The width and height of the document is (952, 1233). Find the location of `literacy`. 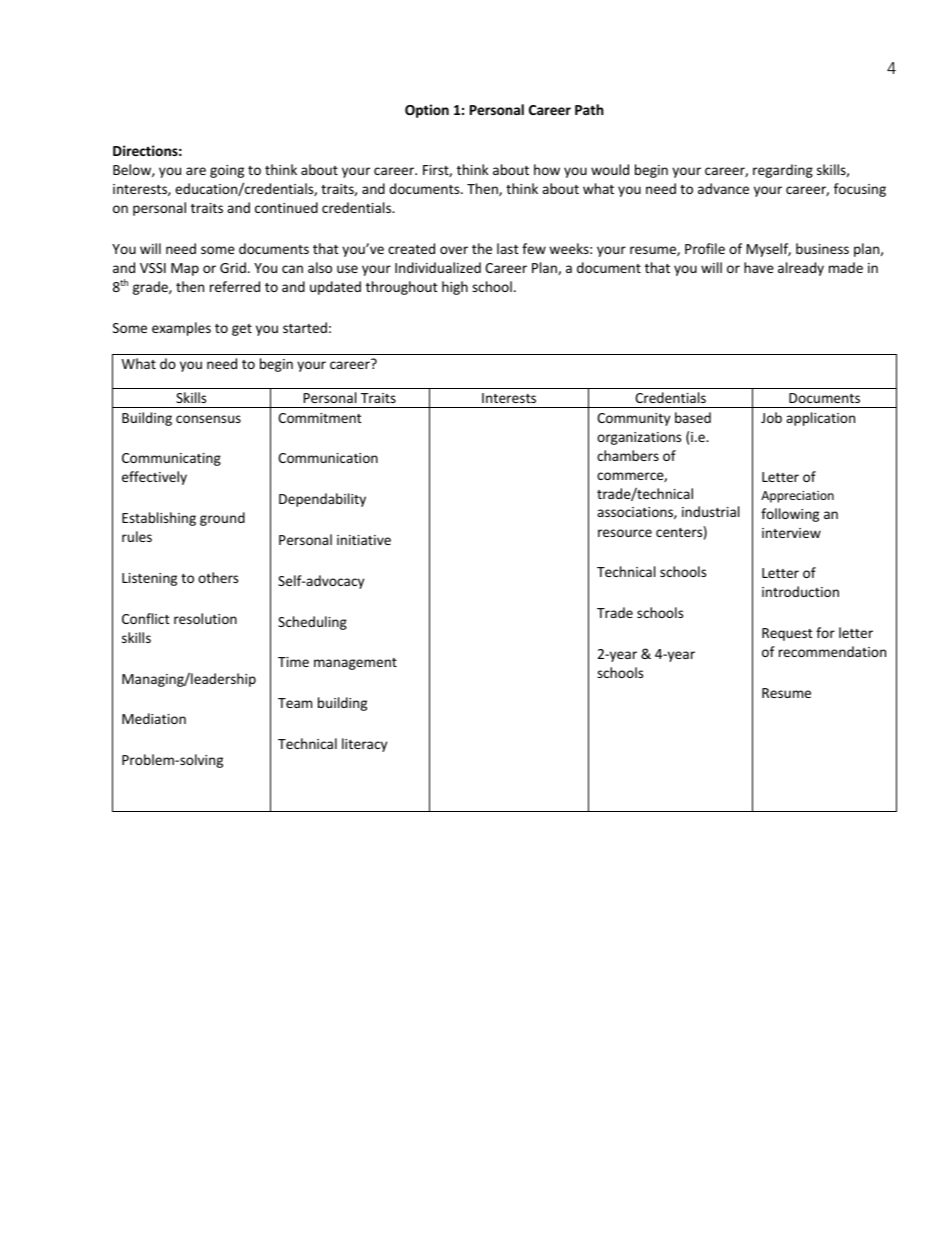

literacy is located at coordinates (364, 745).
